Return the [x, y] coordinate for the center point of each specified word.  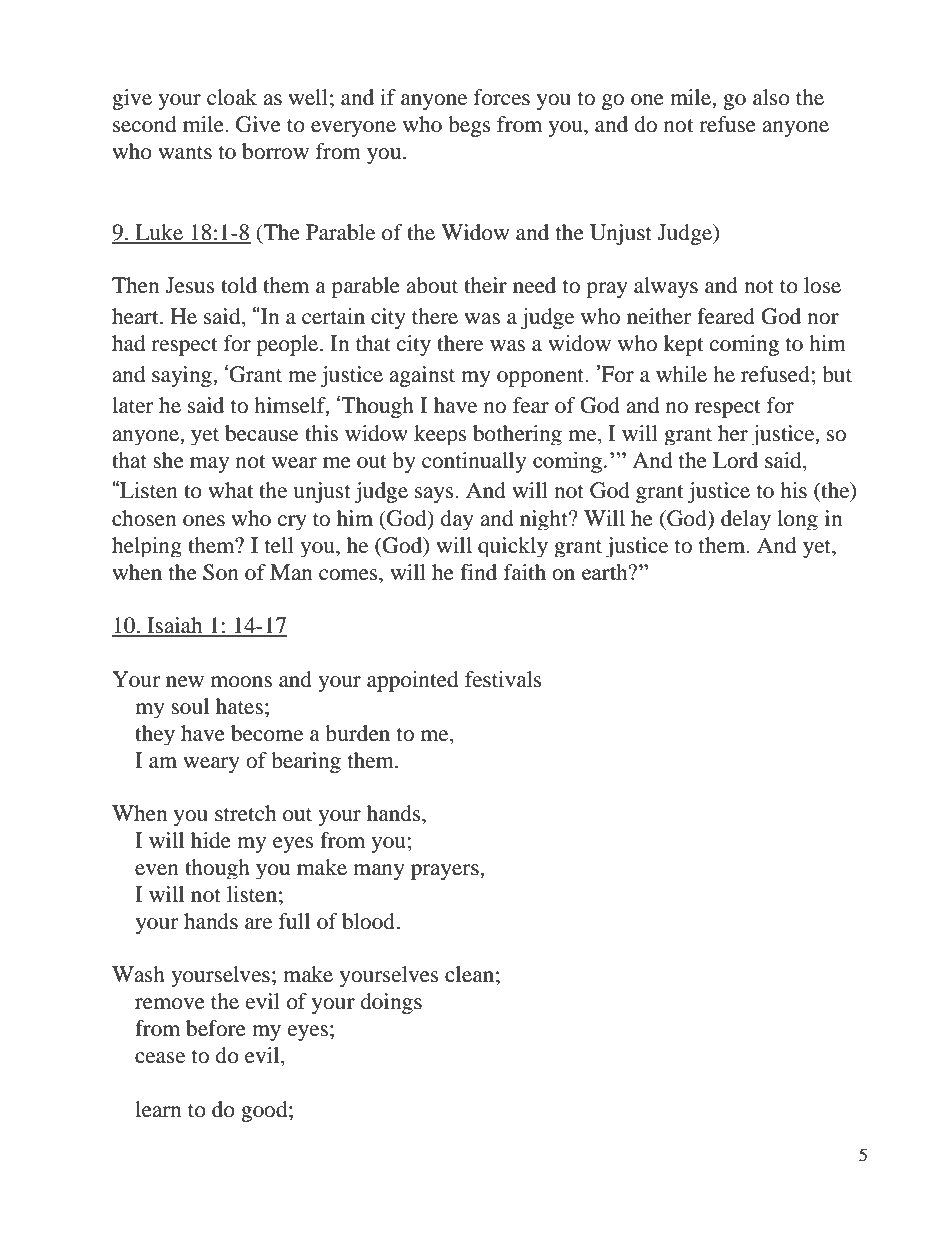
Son [221, 572]
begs [469, 126]
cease [160, 1058]
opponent [542, 378]
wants [185, 153]
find [478, 572]
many [379, 872]
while [681, 374]
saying [183, 376]
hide [211, 840]
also [771, 97]
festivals [503, 679]
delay [746, 520]
